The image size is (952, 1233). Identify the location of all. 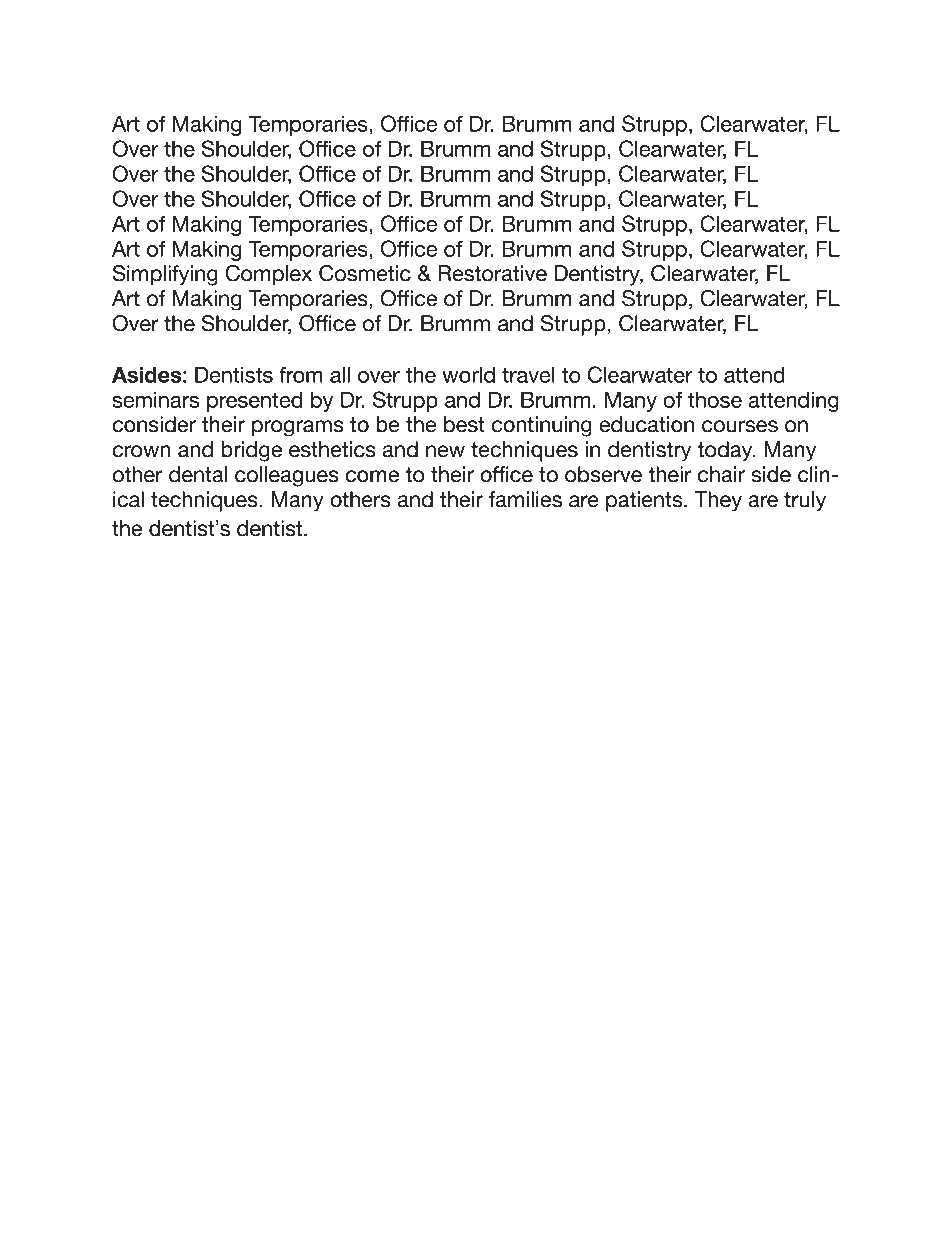
(340, 375).
